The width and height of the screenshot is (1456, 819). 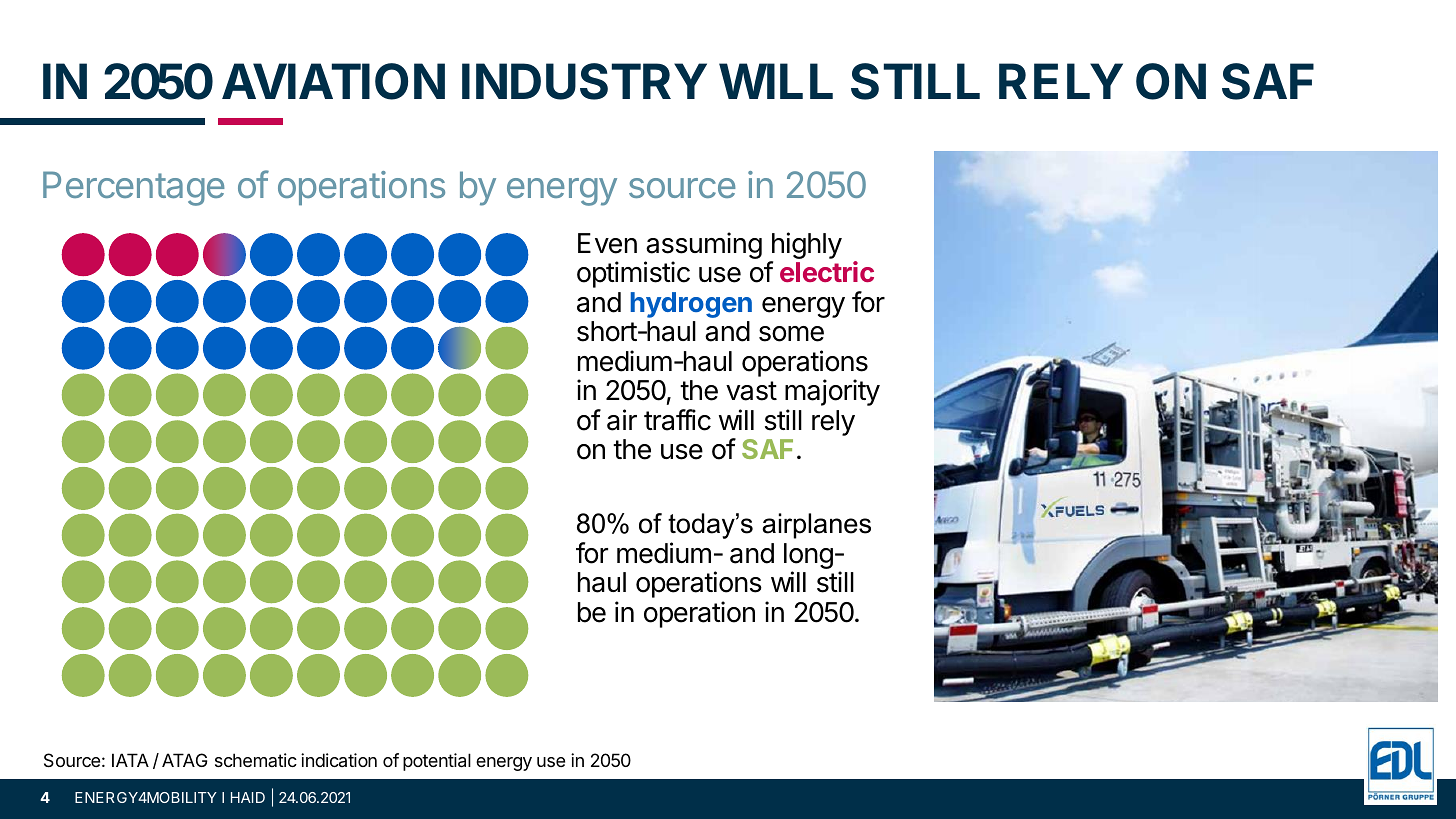 What do you see at coordinates (437, 762) in the screenshot?
I see `potential` at bounding box center [437, 762].
